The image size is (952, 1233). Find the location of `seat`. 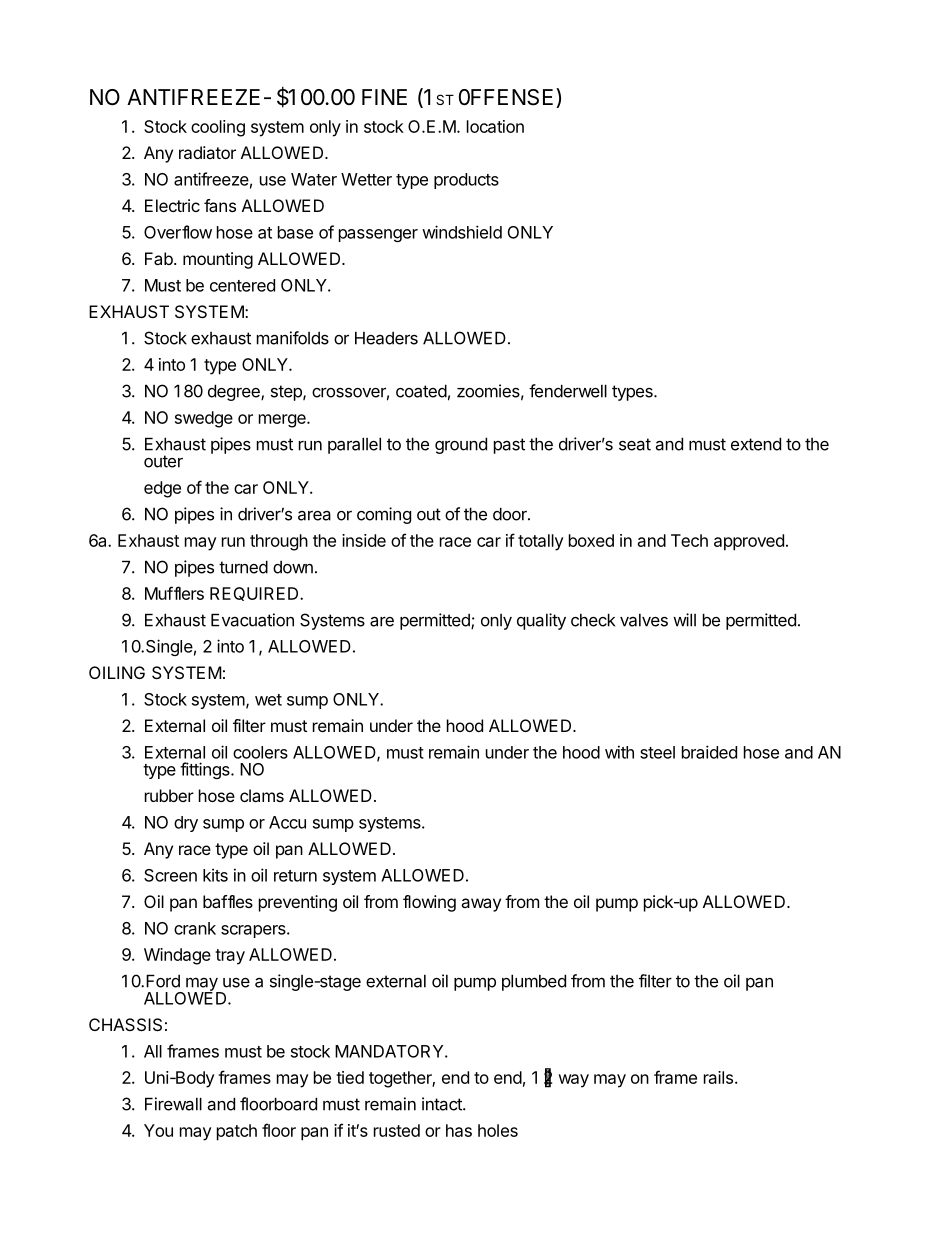

seat is located at coordinates (635, 444).
